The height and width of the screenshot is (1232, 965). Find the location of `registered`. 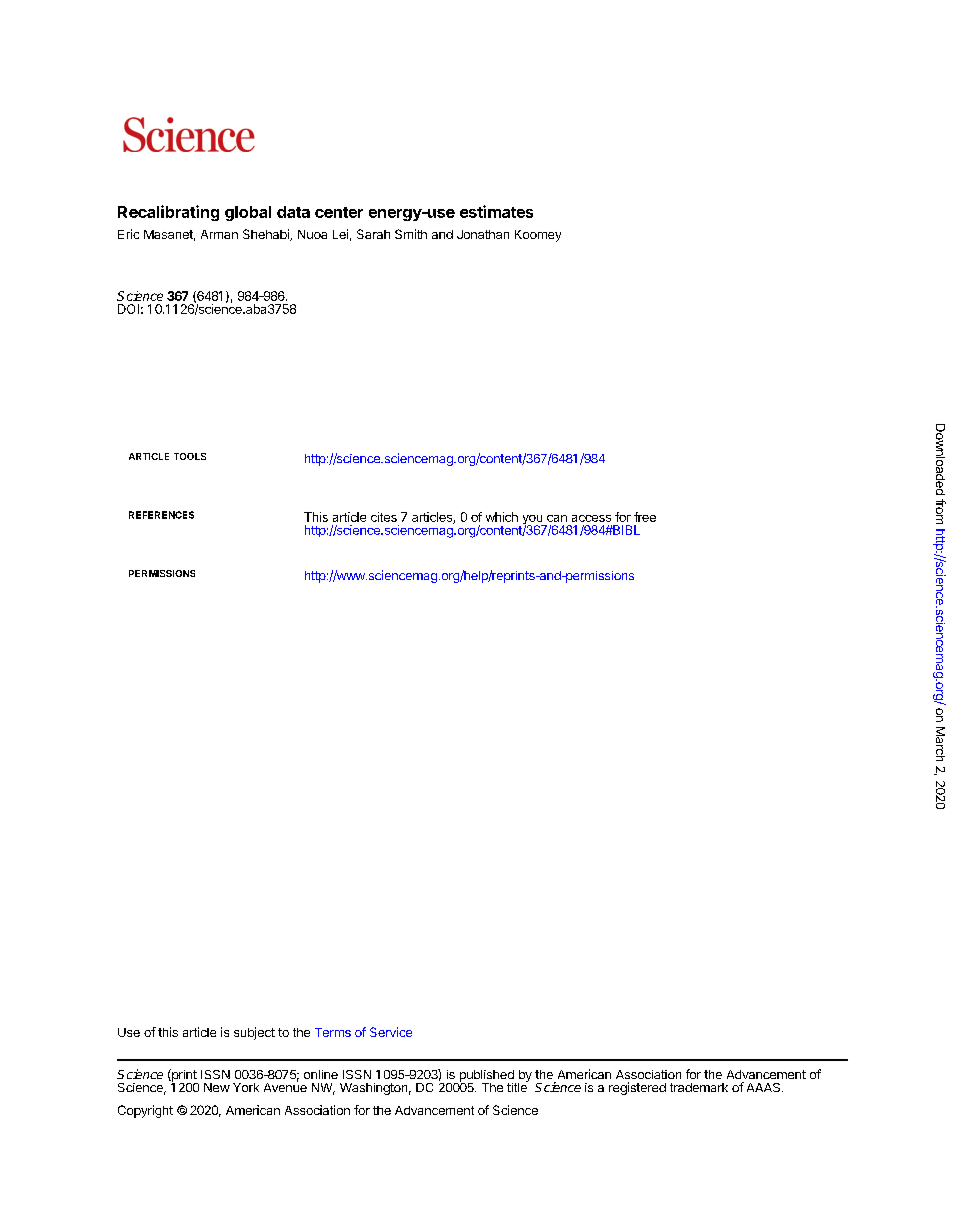

registered is located at coordinates (637, 1088).
